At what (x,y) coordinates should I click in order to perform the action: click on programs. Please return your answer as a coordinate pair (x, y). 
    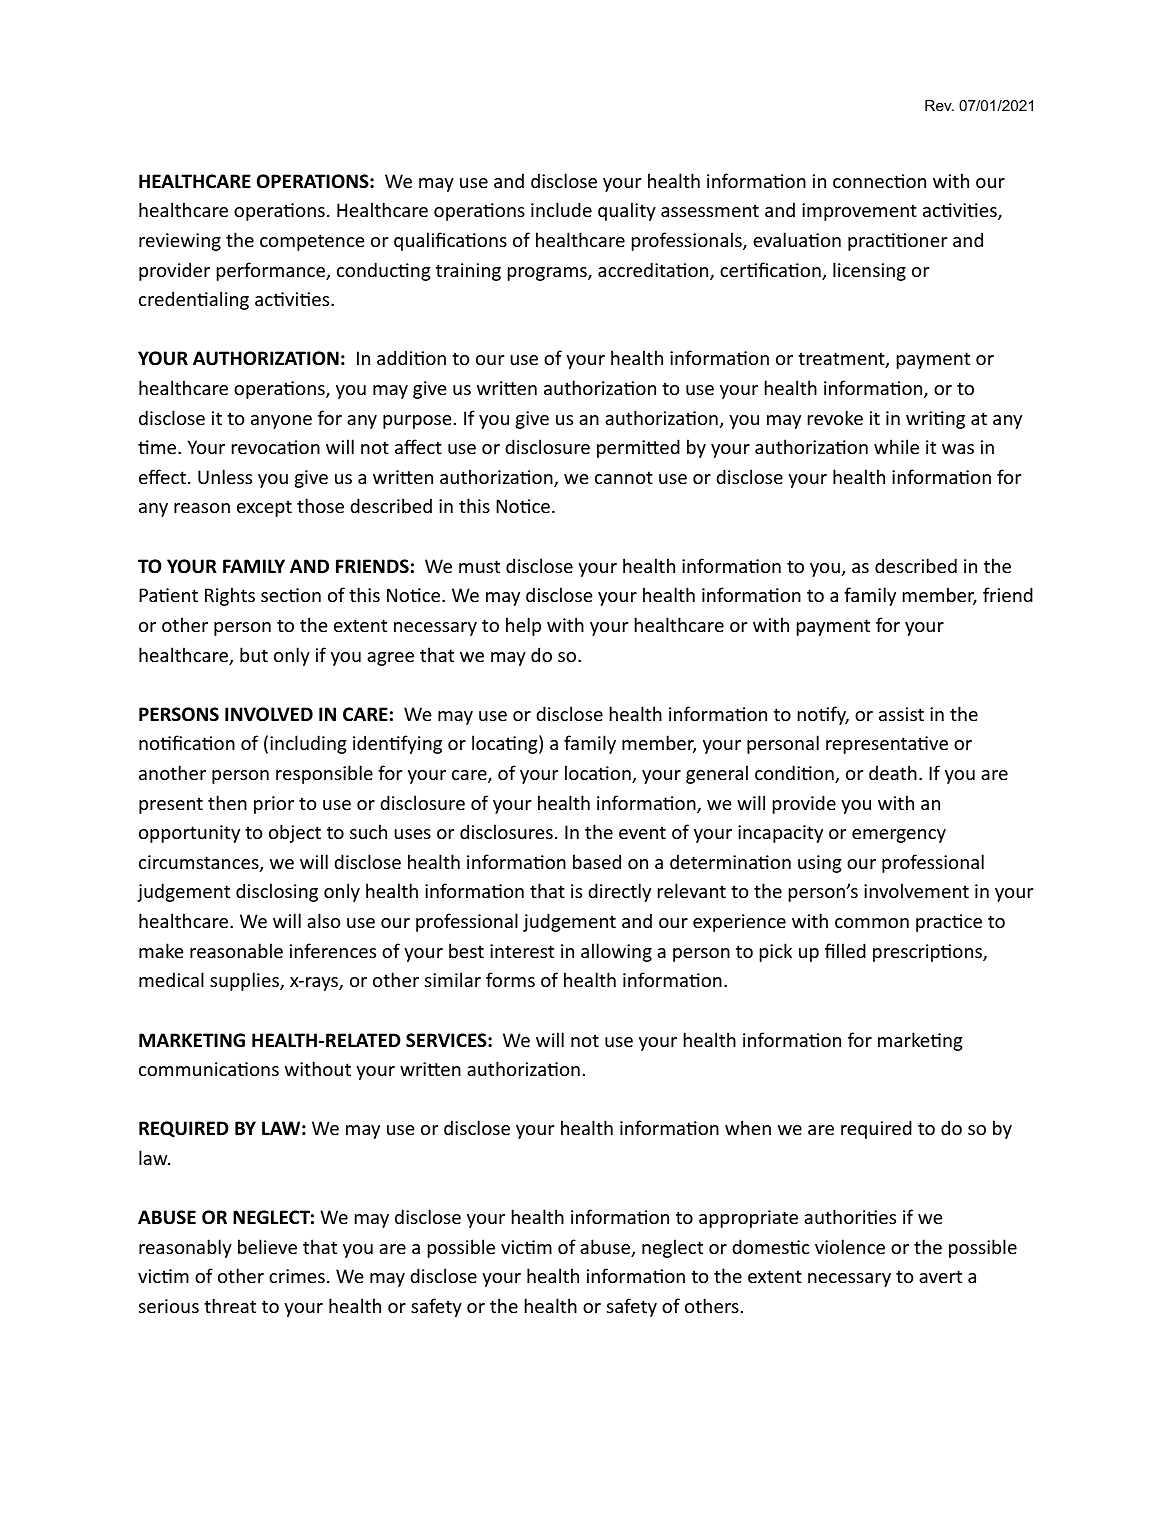
    Looking at the image, I should click on (548, 274).
